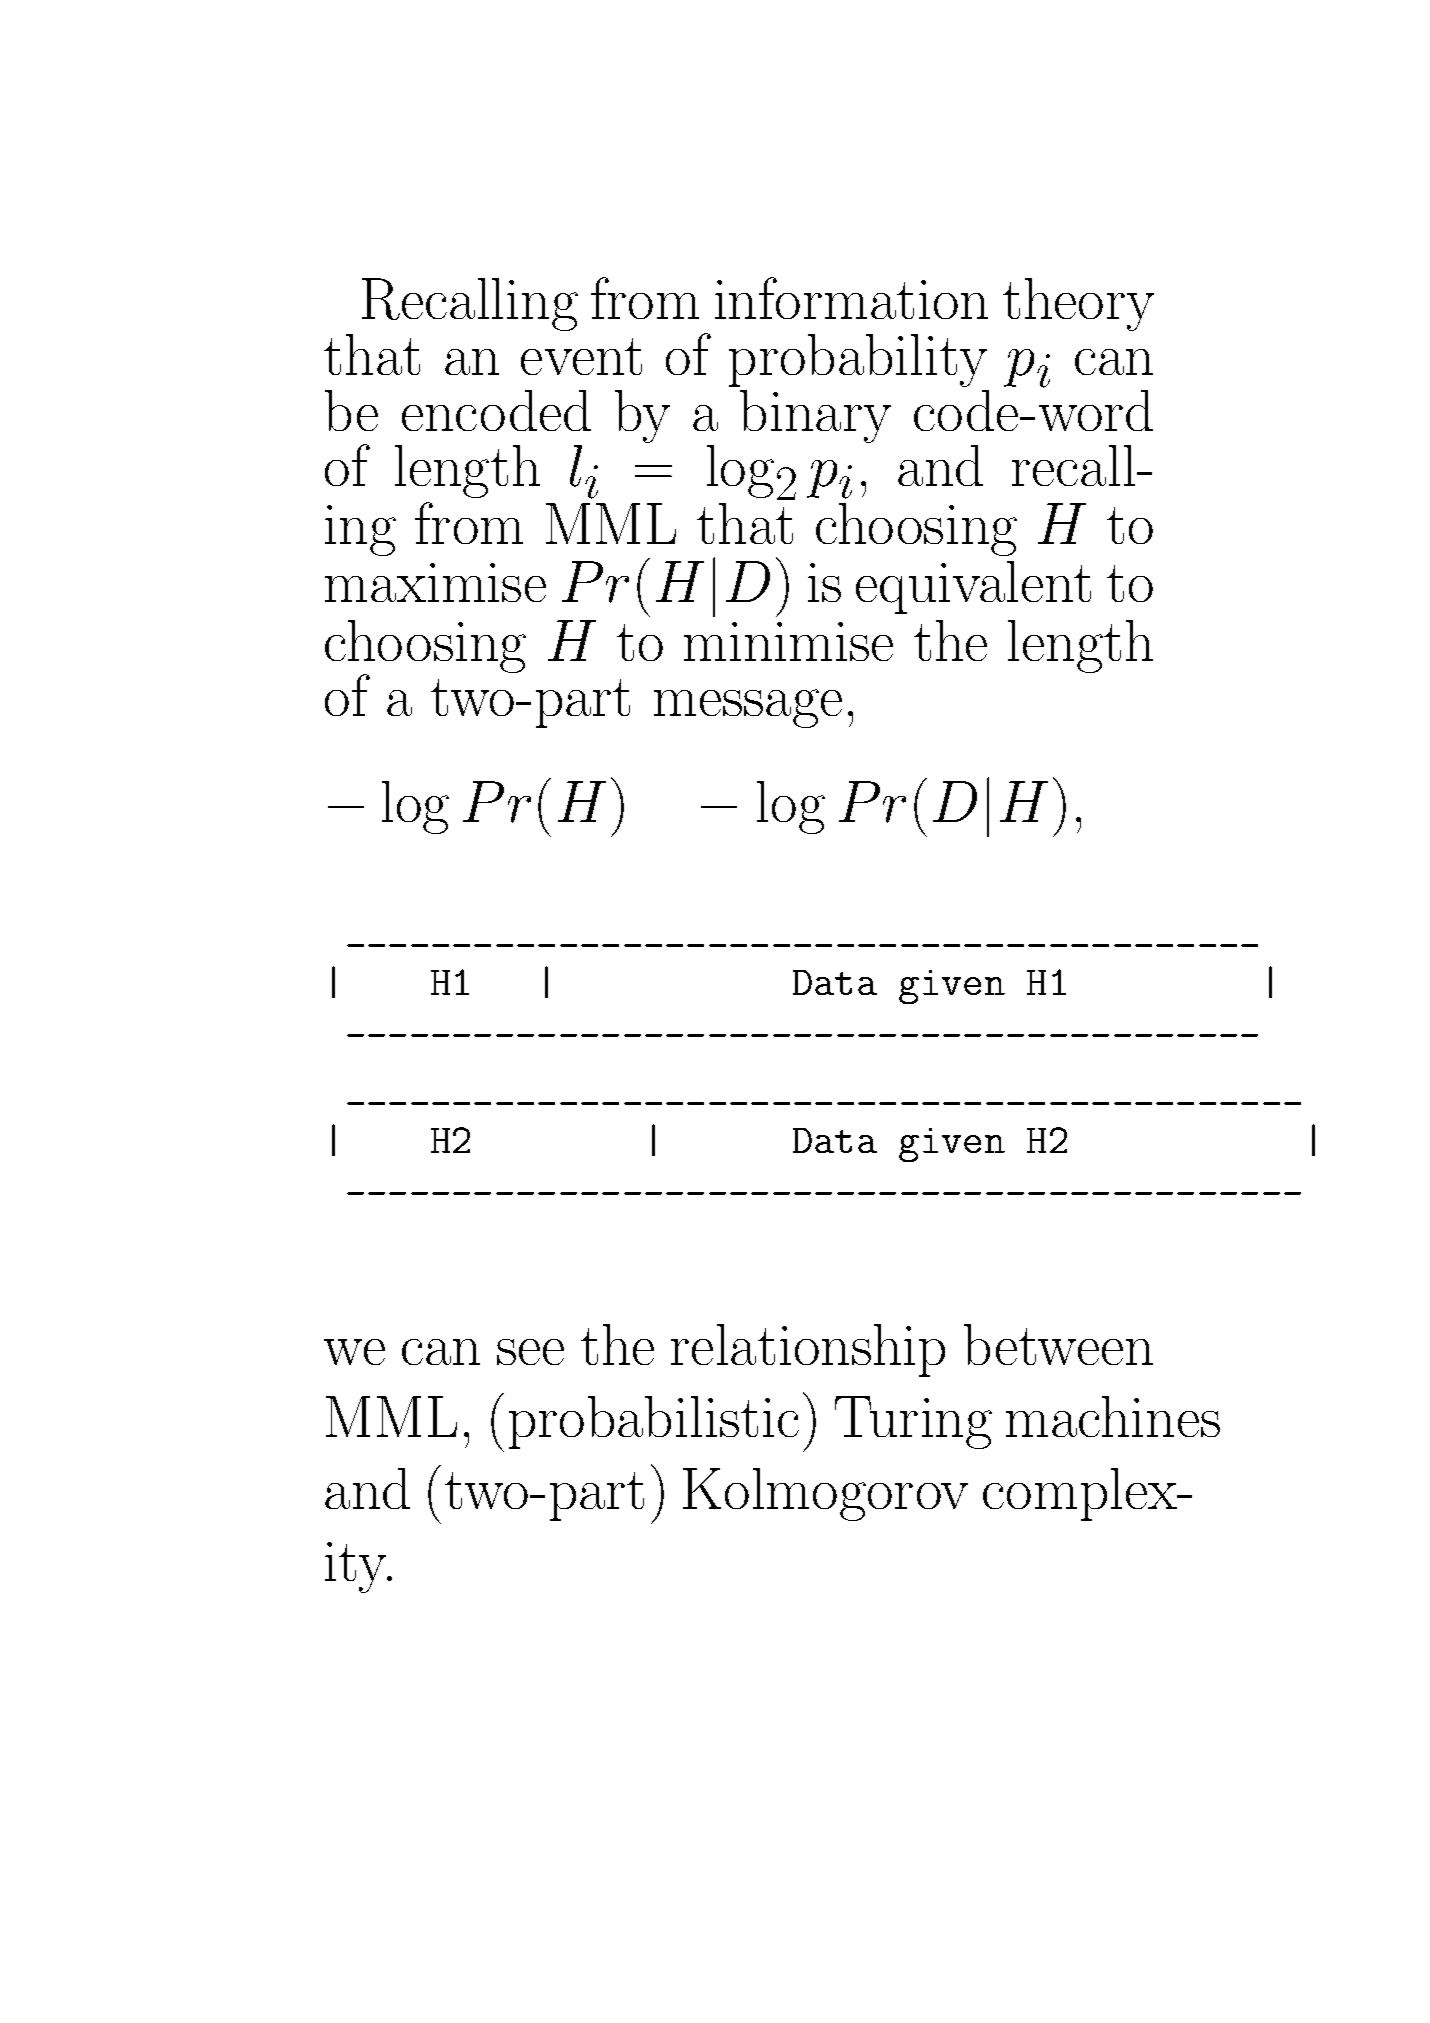 This document has width=1430, height=2023. Describe the element at coordinates (581, 356) in the document. I see `event` at that location.
